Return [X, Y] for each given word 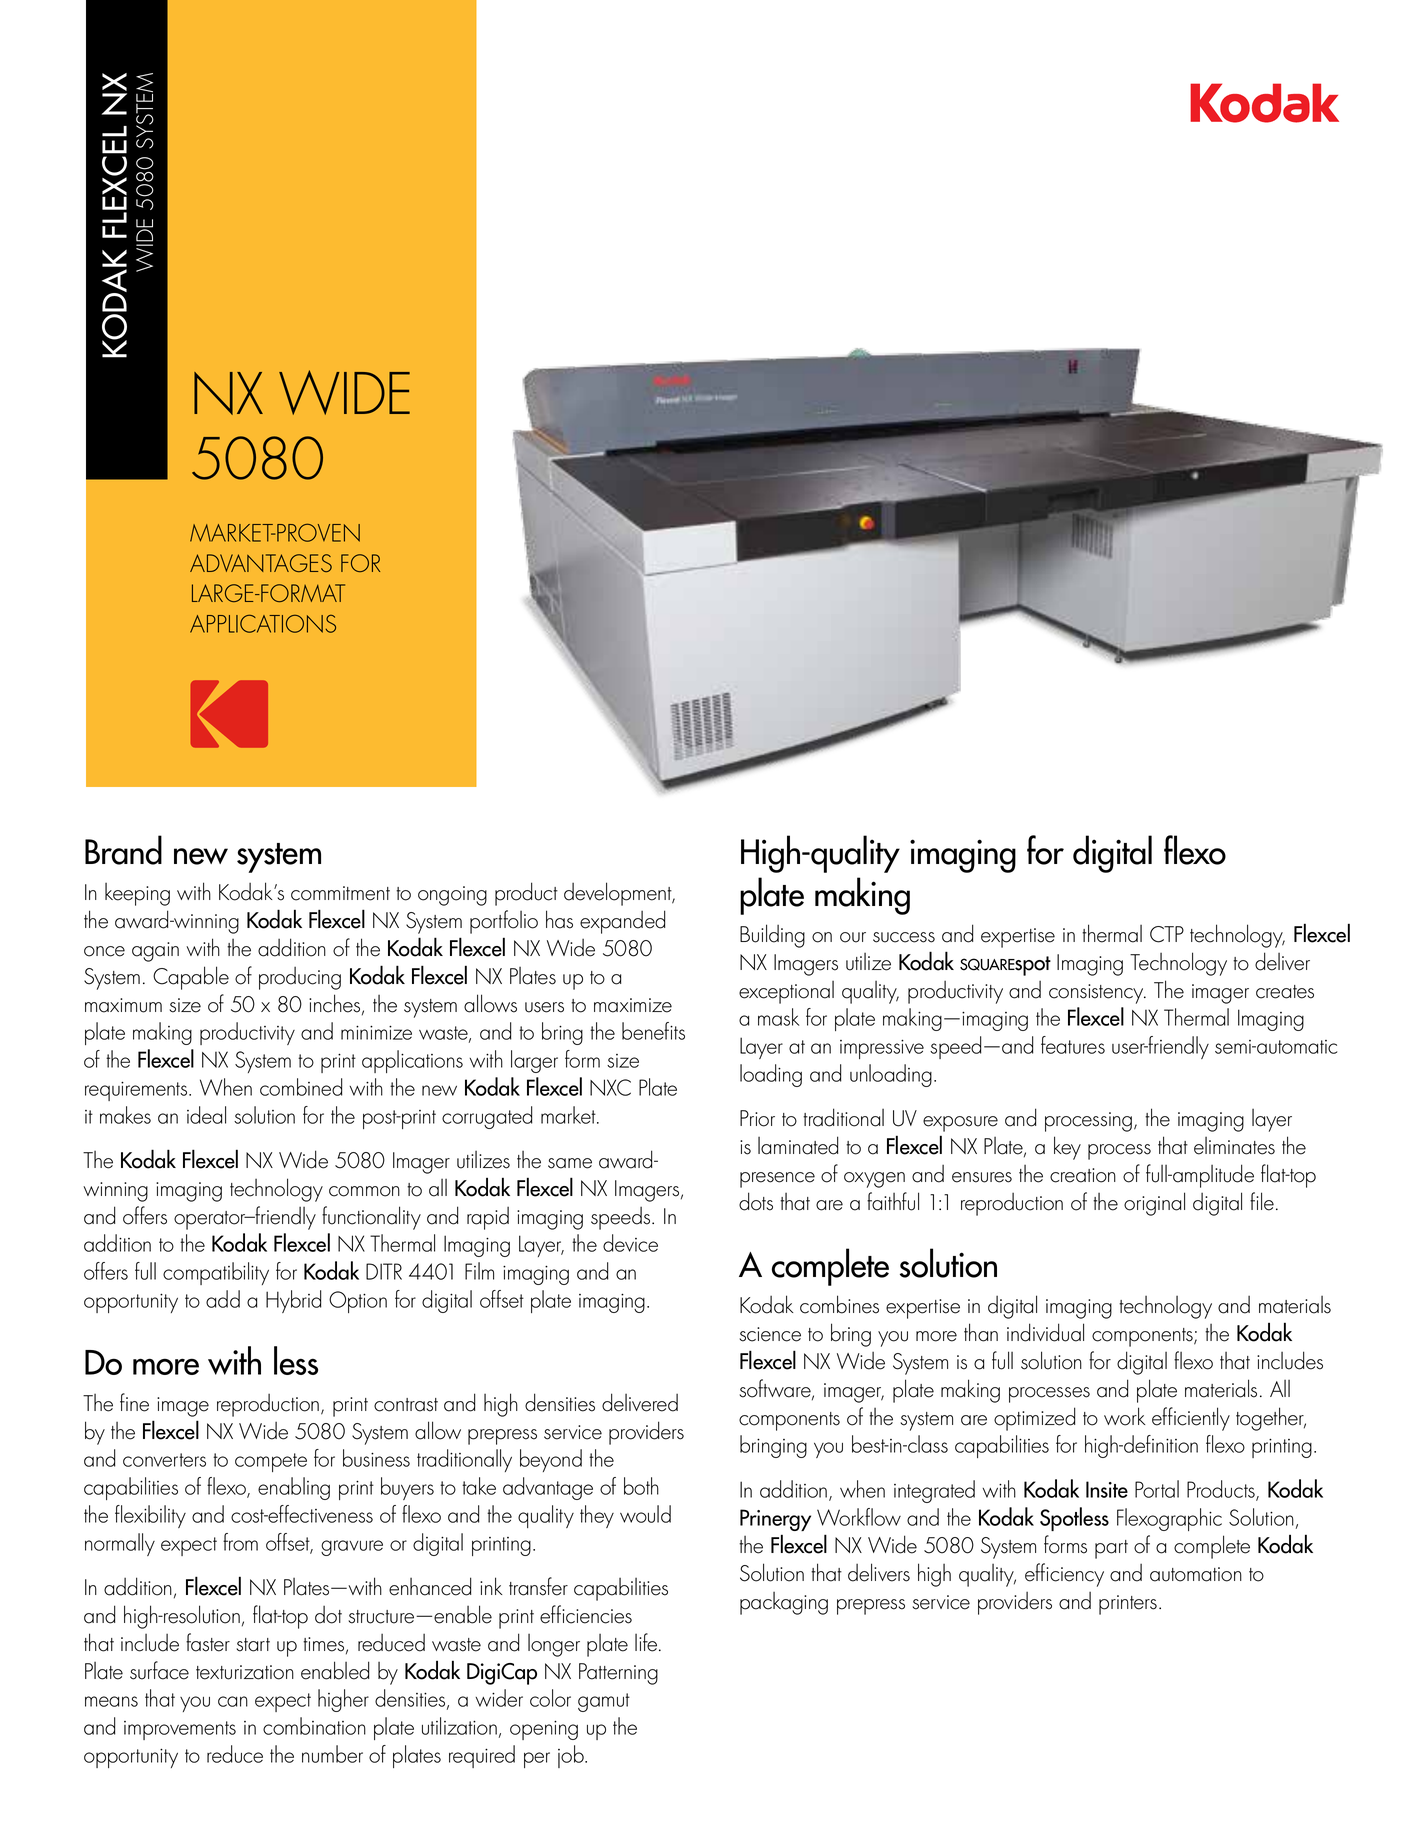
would [645, 1514]
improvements [180, 1730]
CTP [1167, 934]
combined [301, 1087]
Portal [1157, 1489]
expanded [622, 922]
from [240, 1542]
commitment [340, 893]
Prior [757, 1118]
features [1073, 1045]
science [770, 1334]
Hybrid [294, 1301]
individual [1045, 1332]
